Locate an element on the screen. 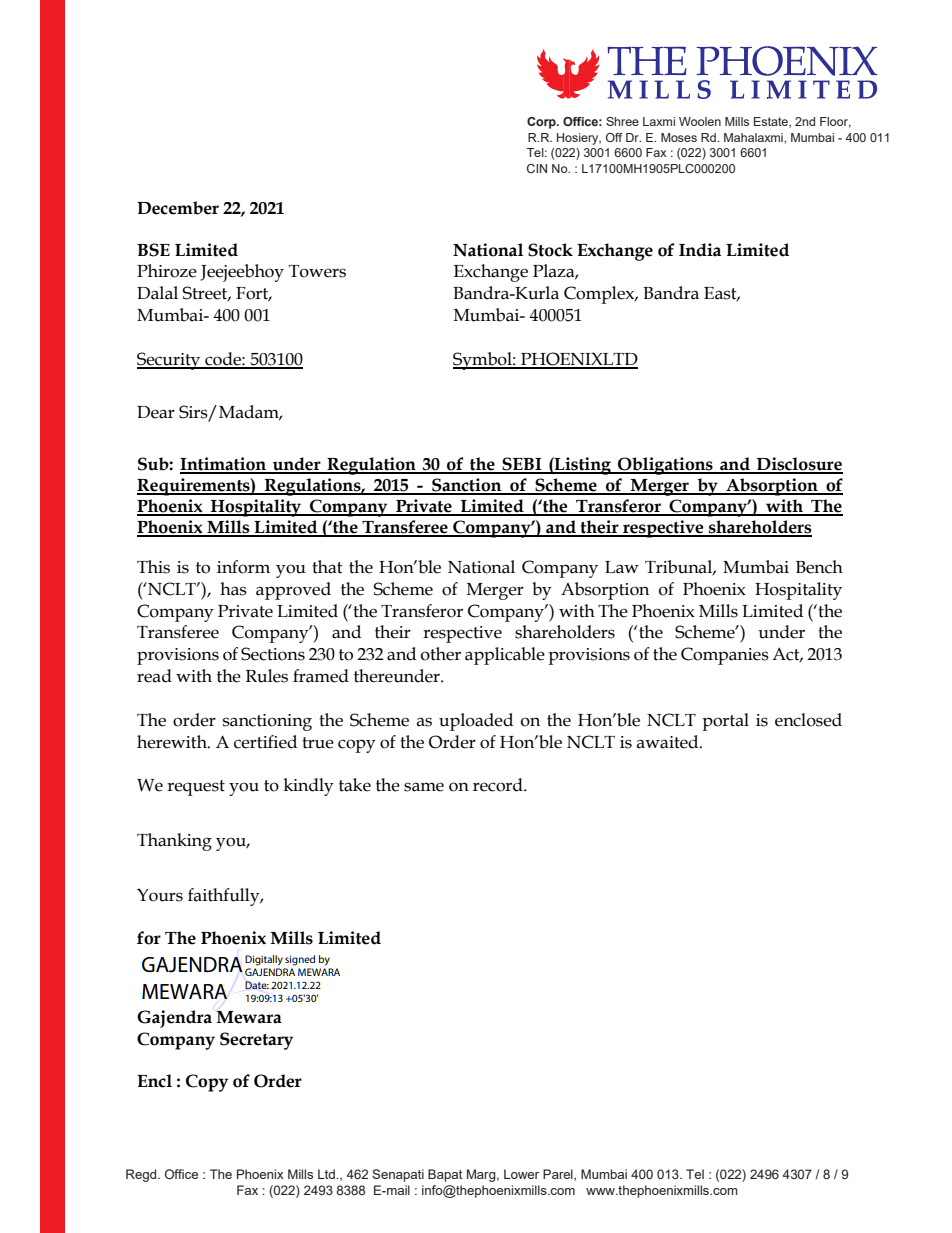 The height and width of the screenshot is (1233, 952). Law is located at coordinates (622, 567).
